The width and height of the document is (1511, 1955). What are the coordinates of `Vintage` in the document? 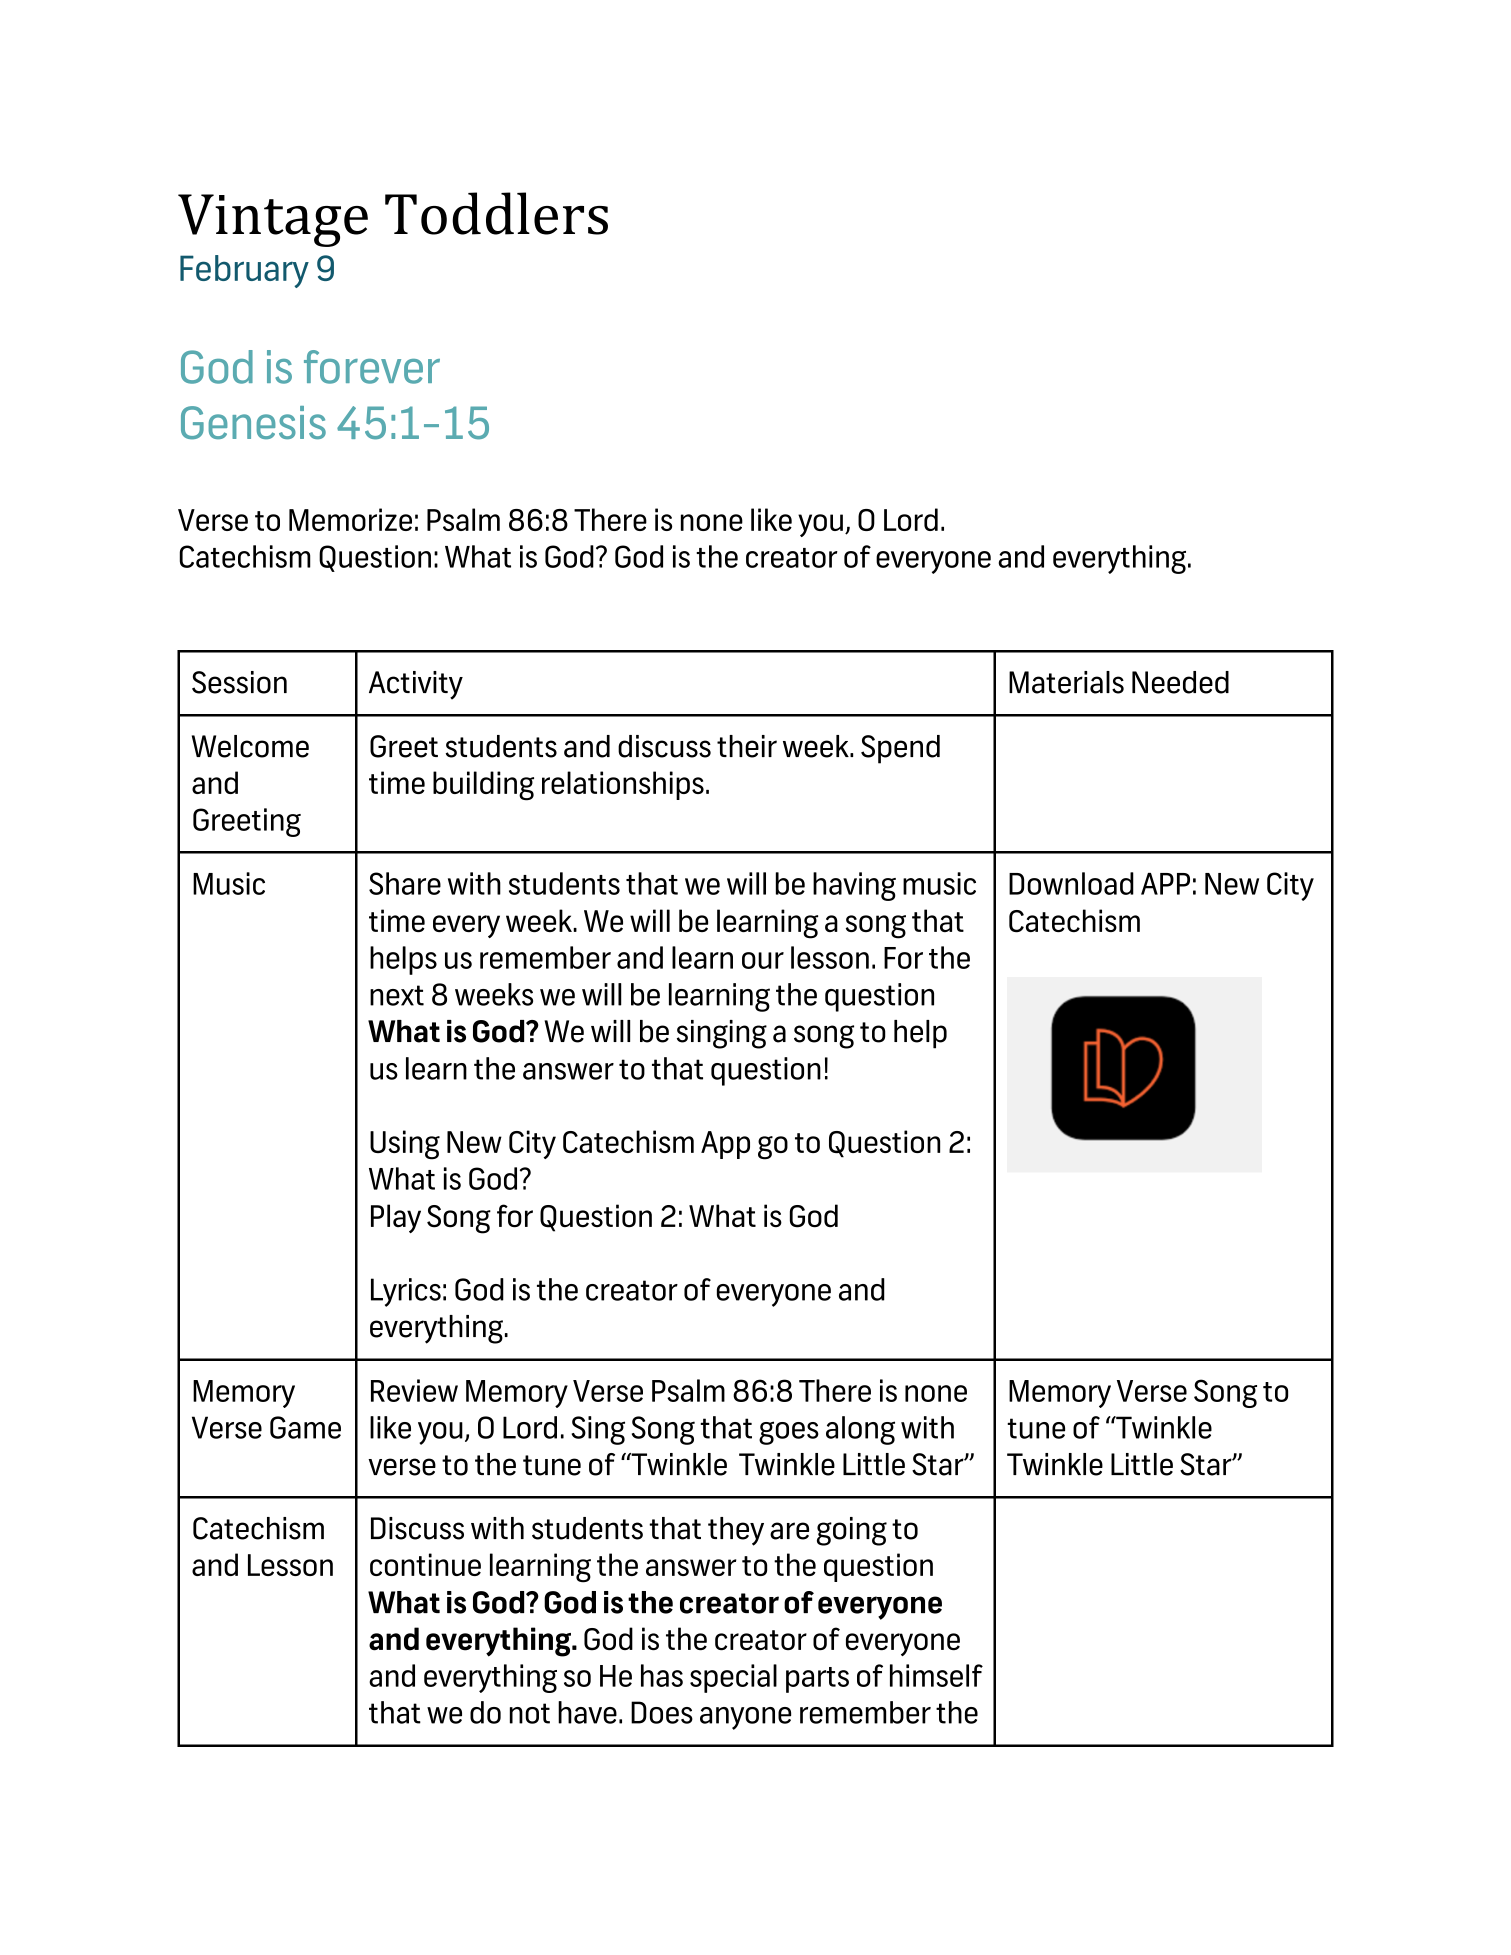 It's located at (273, 220).
